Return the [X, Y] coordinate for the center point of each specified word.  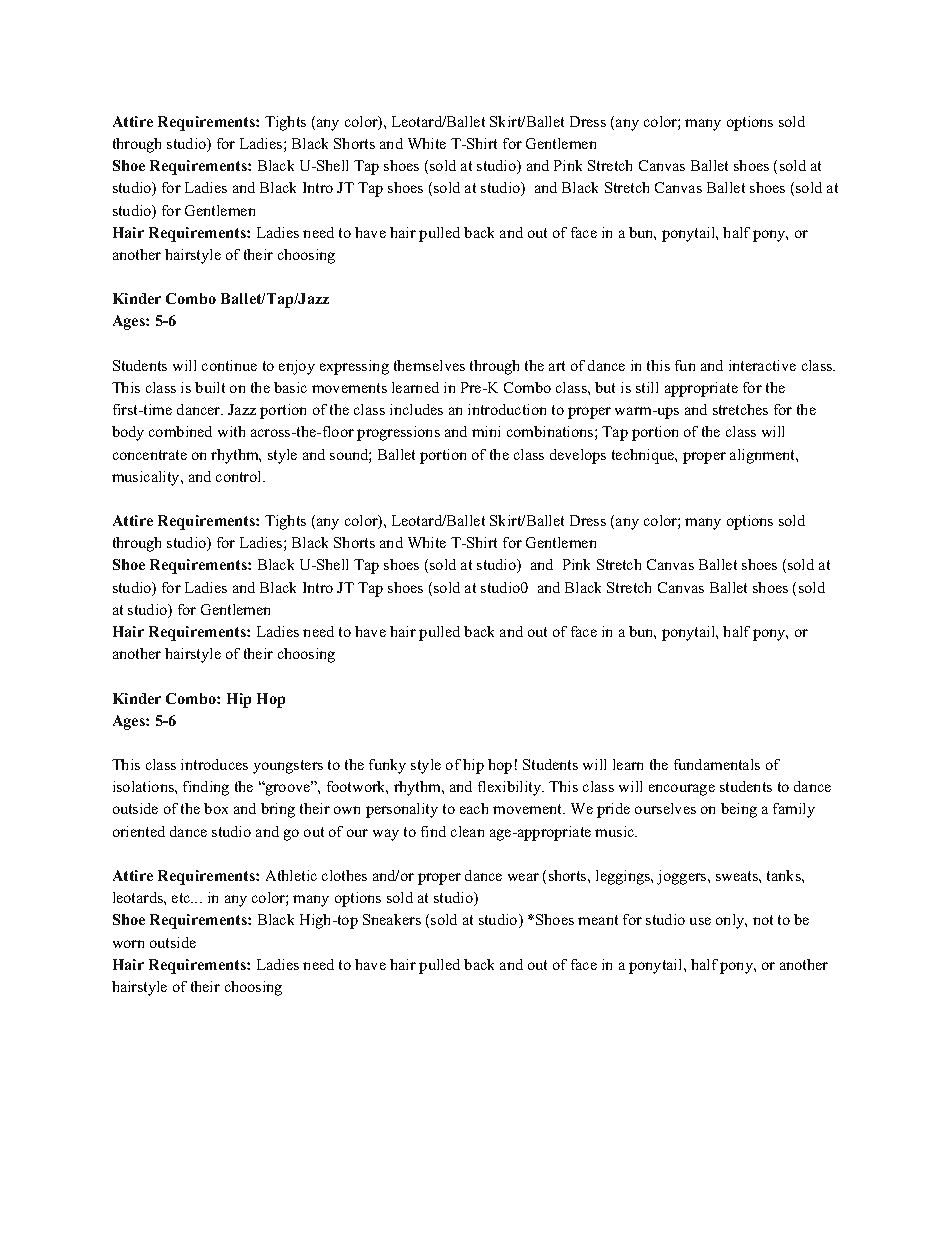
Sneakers [392, 919]
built [210, 387]
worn [128, 944]
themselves [429, 365]
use [700, 921]
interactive [762, 365]
